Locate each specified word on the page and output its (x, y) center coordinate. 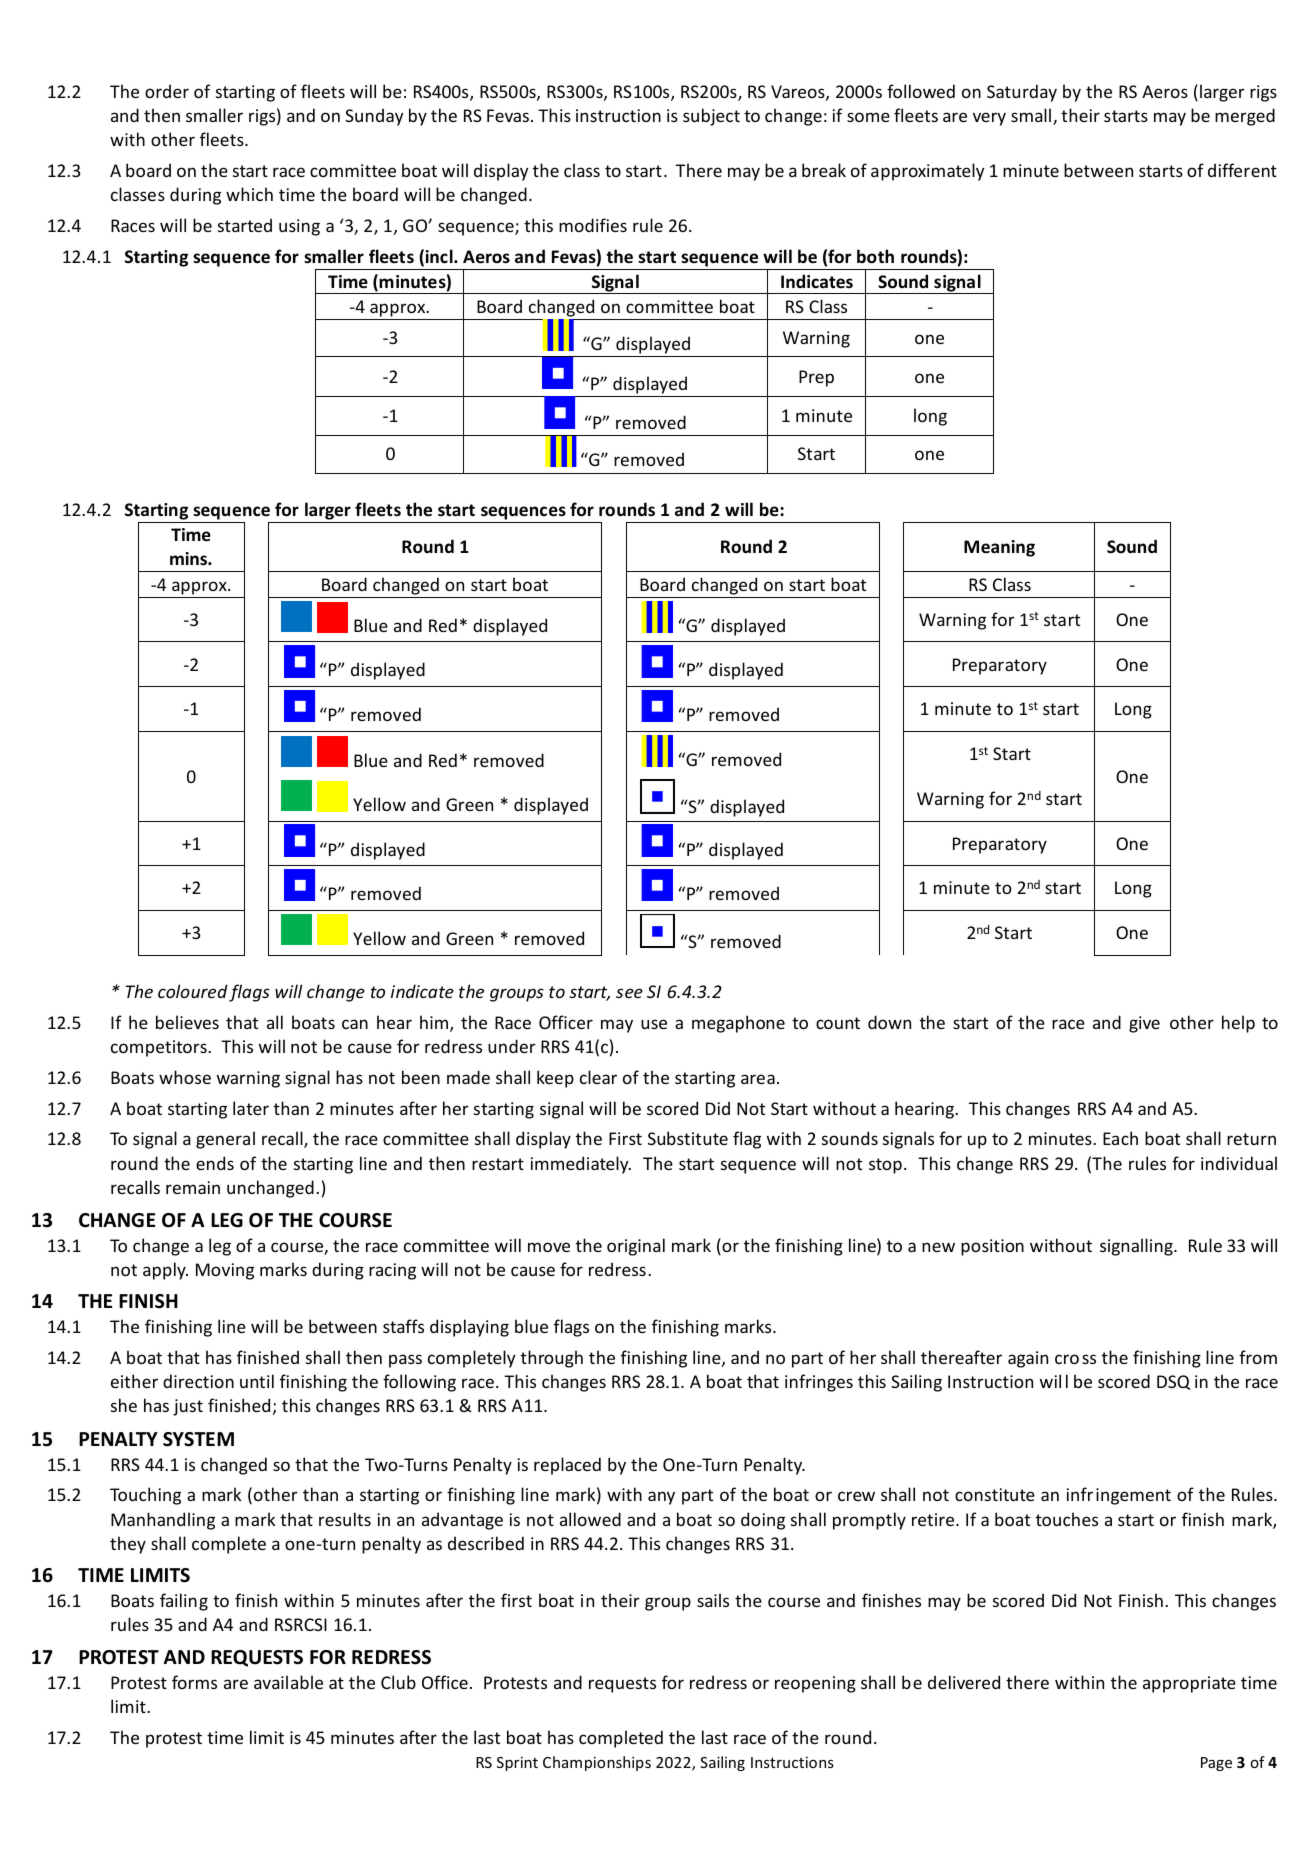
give (1144, 1024)
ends (215, 1163)
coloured (193, 991)
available (288, 1682)
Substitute (688, 1138)
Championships (597, 1763)
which (249, 194)
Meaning (999, 548)
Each (1120, 1138)
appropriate (1189, 1684)
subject (711, 117)
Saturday (1022, 93)
